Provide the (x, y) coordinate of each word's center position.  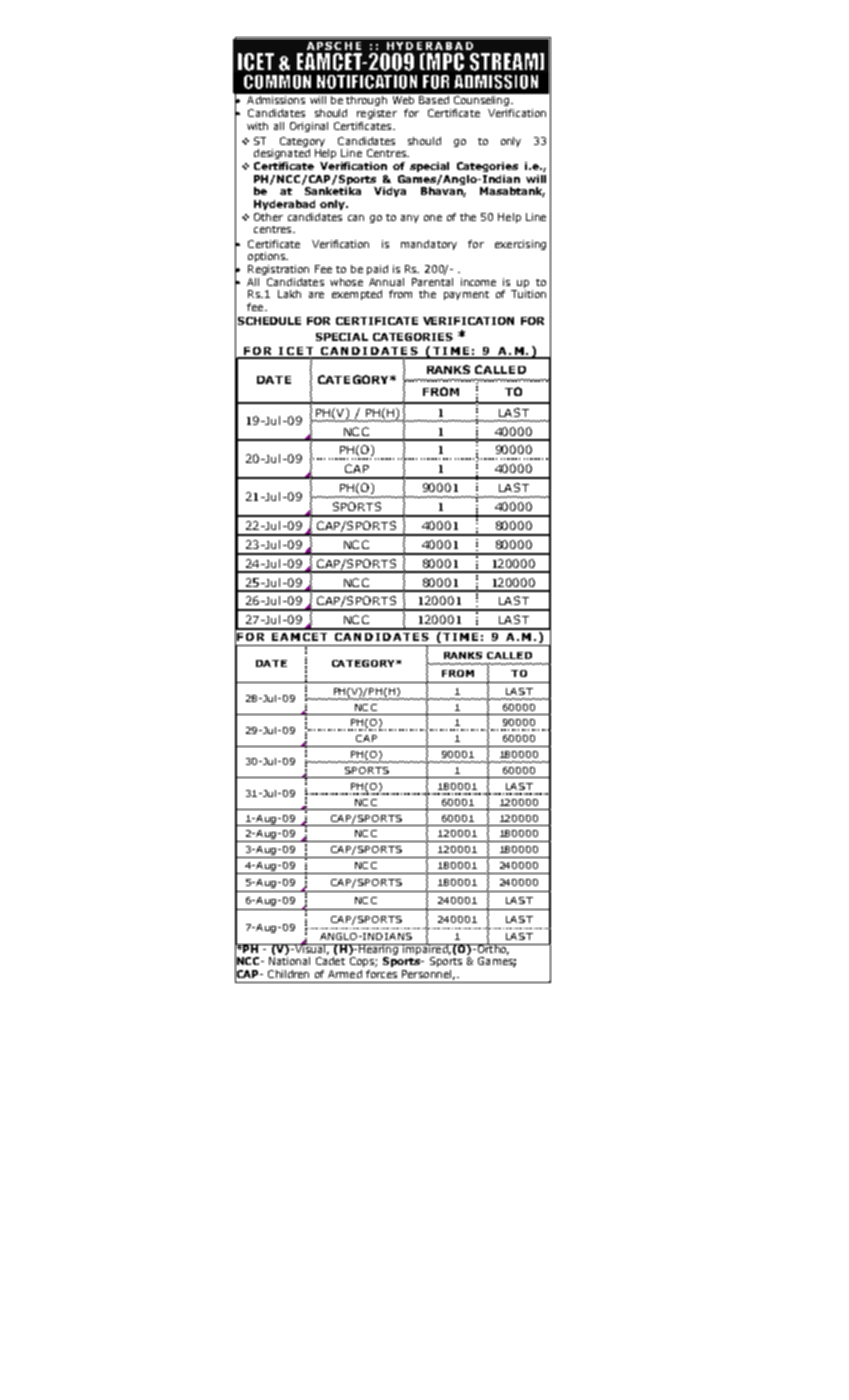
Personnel (426, 974)
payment (466, 295)
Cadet (330, 961)
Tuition (528, 294)
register (377, 114)
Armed (345, 974)
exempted (357, 295)
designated (282, 154)
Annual (386, 282)
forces (381, 974)
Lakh (289, 294)
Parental (432, 282)
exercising (520, 245)
